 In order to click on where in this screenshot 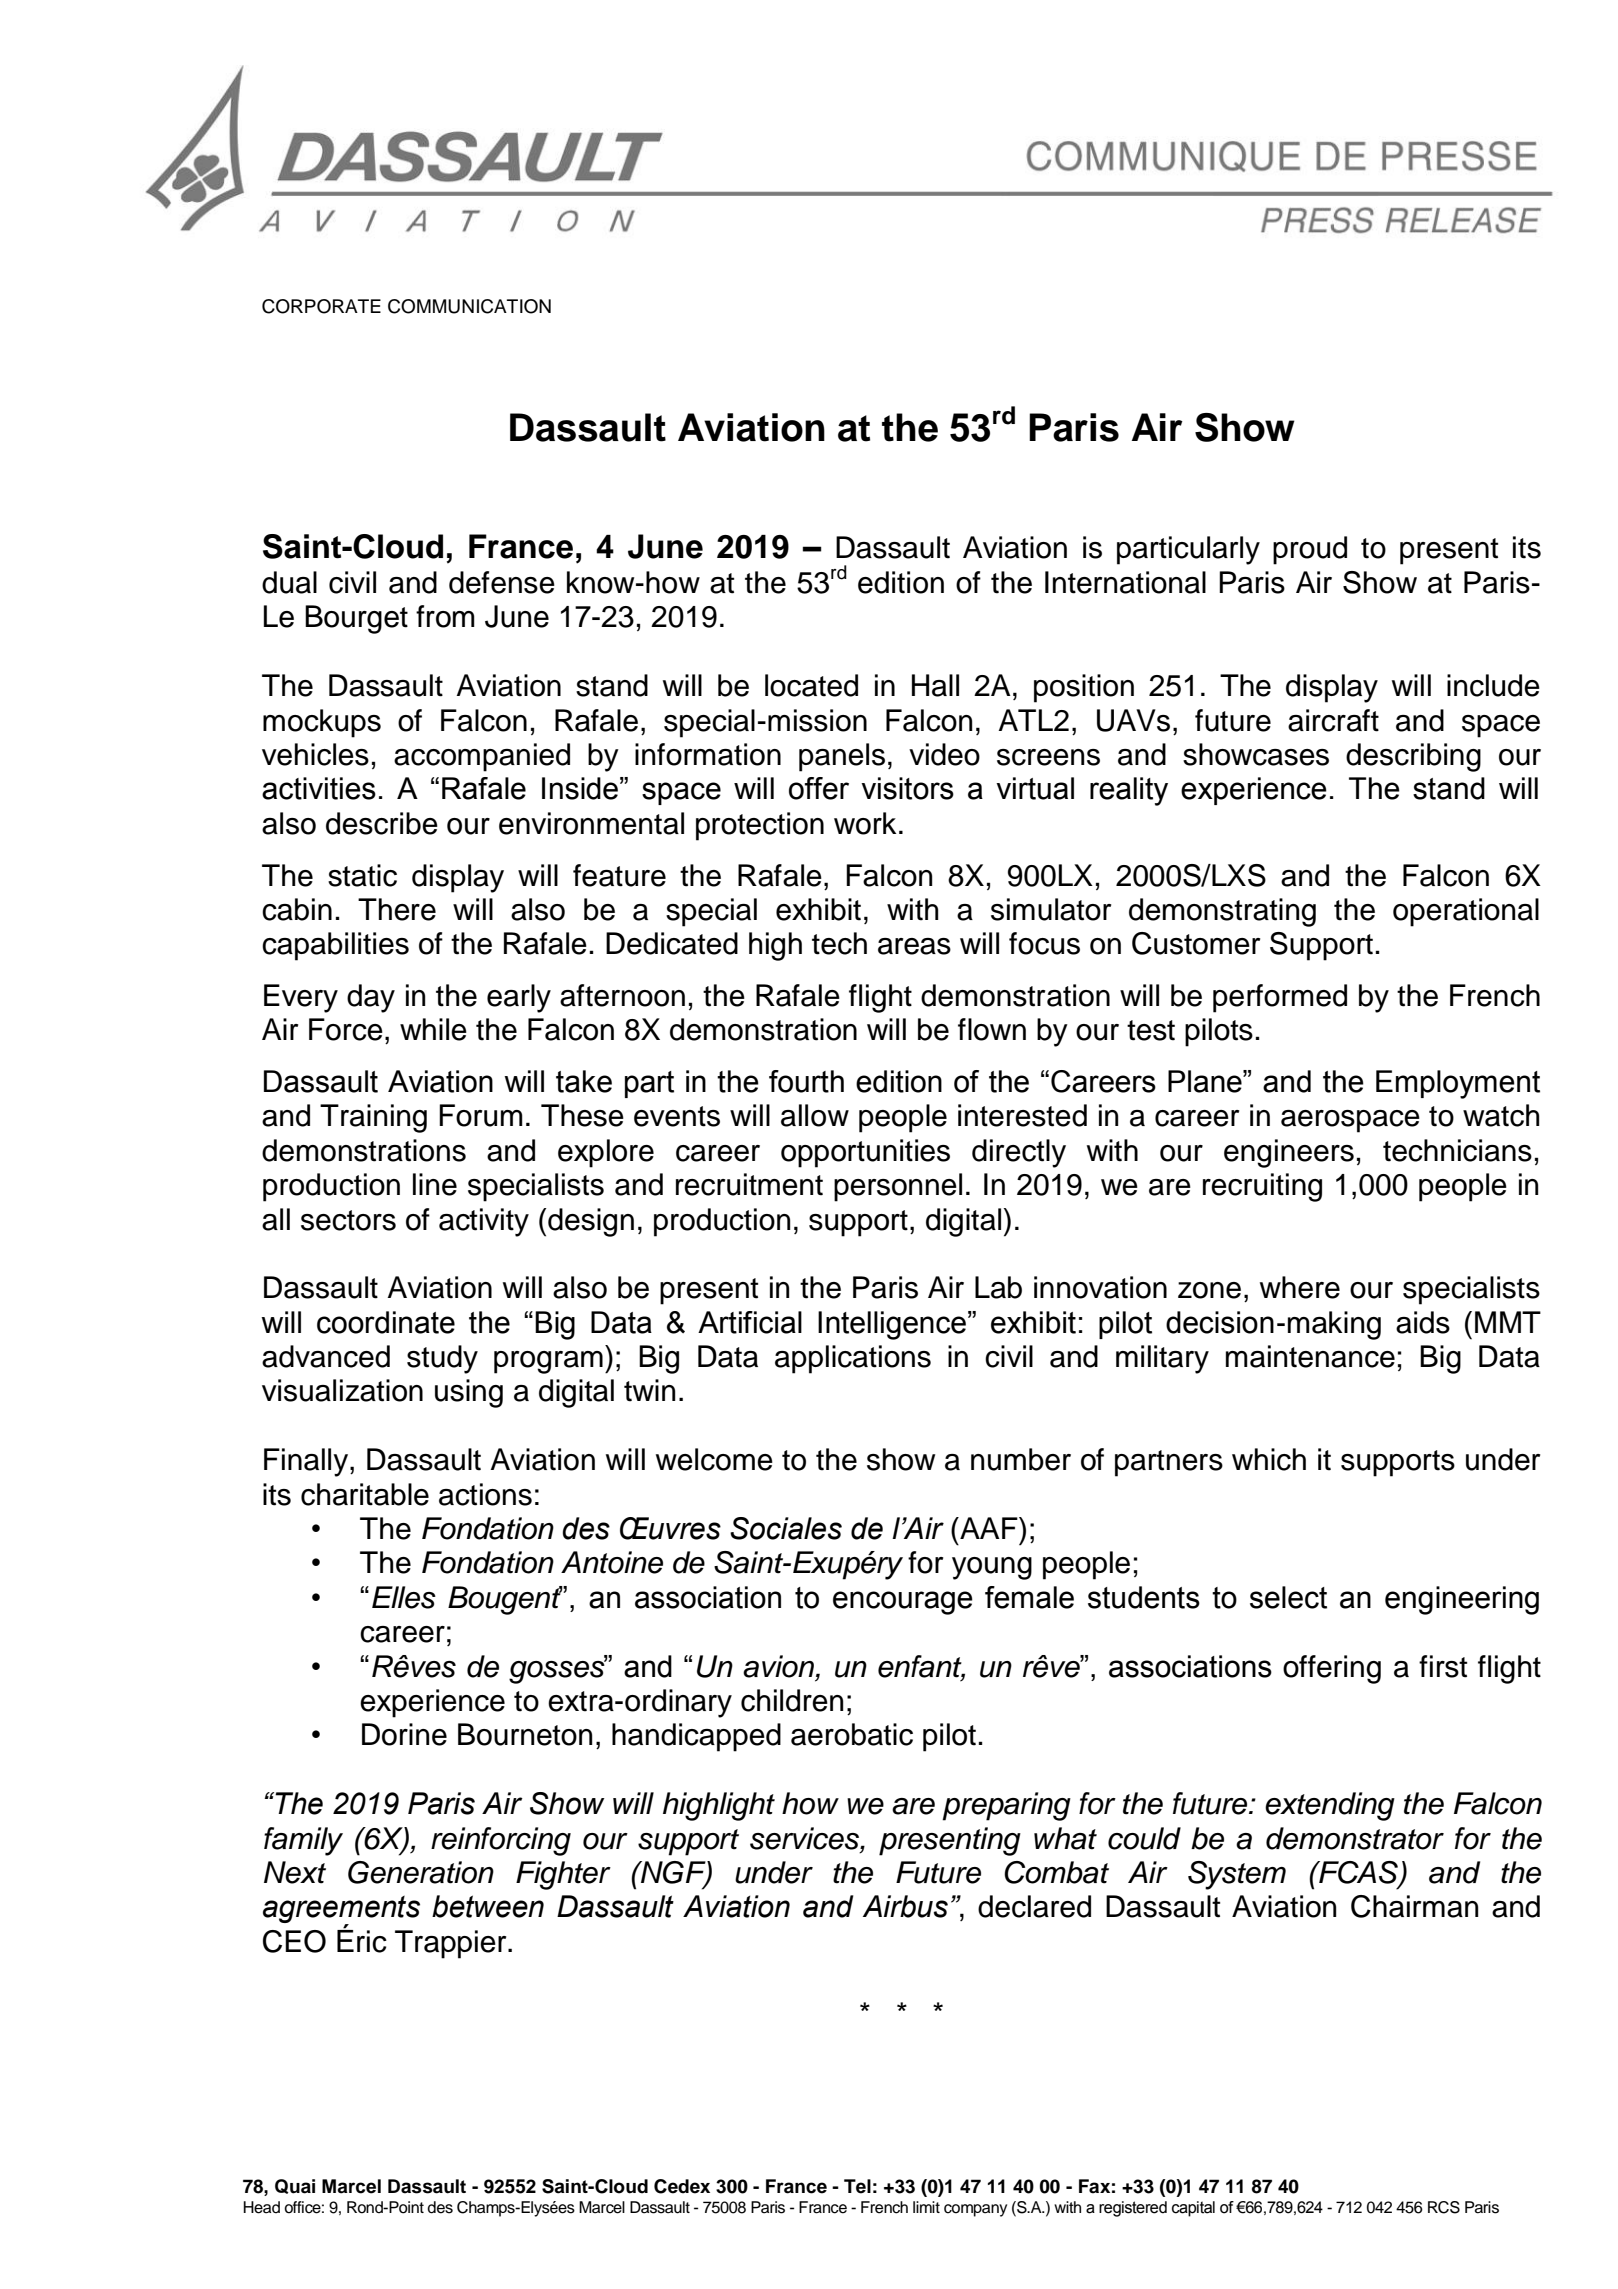, I will do `click(1300, 1287)`.
